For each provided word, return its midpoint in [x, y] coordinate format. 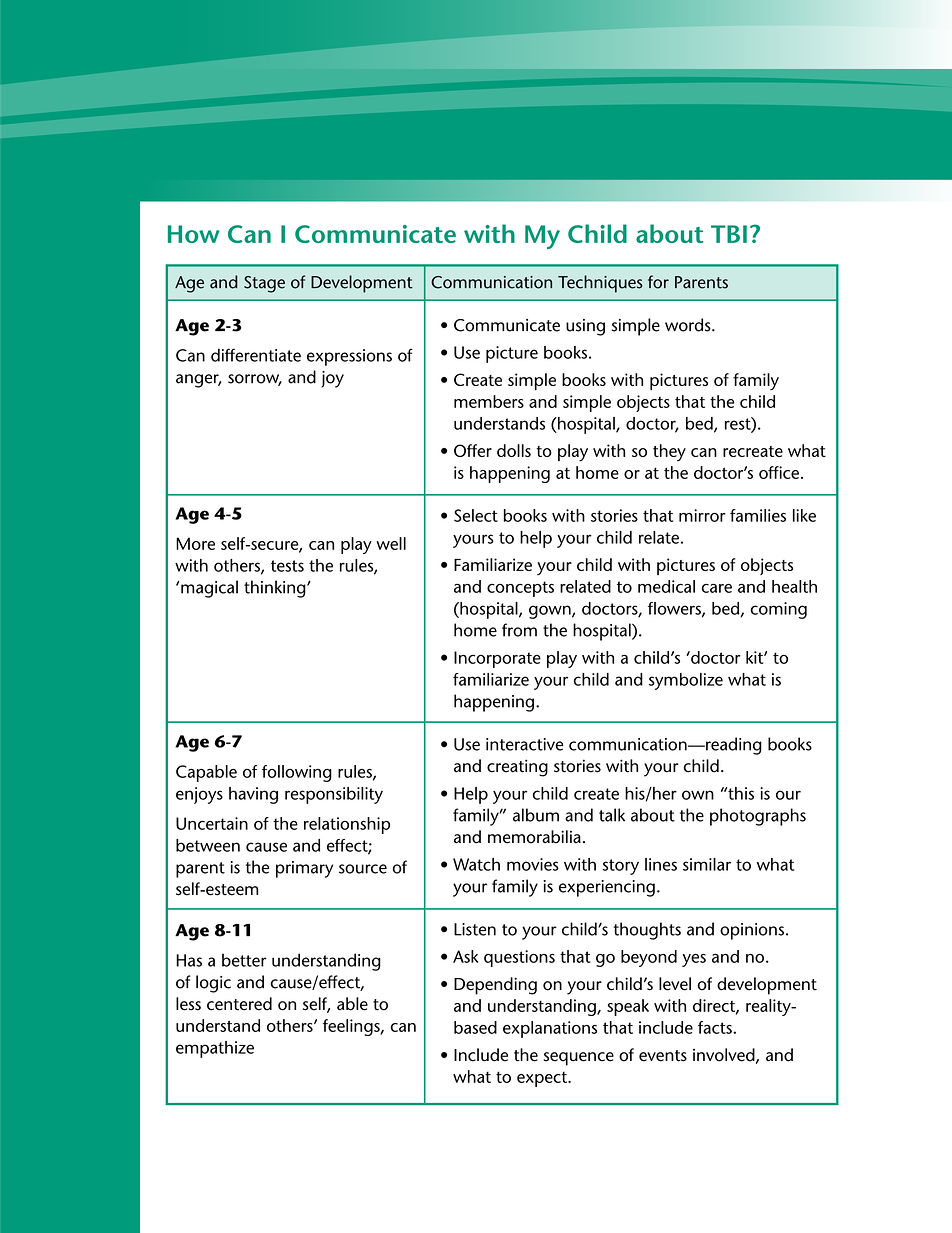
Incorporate [497, 659]
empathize [215, 1049]
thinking [276, 589]
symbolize [686, 681]
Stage [264, 284]
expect [543, 1079]
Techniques [600, 284]
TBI [729, 234]
